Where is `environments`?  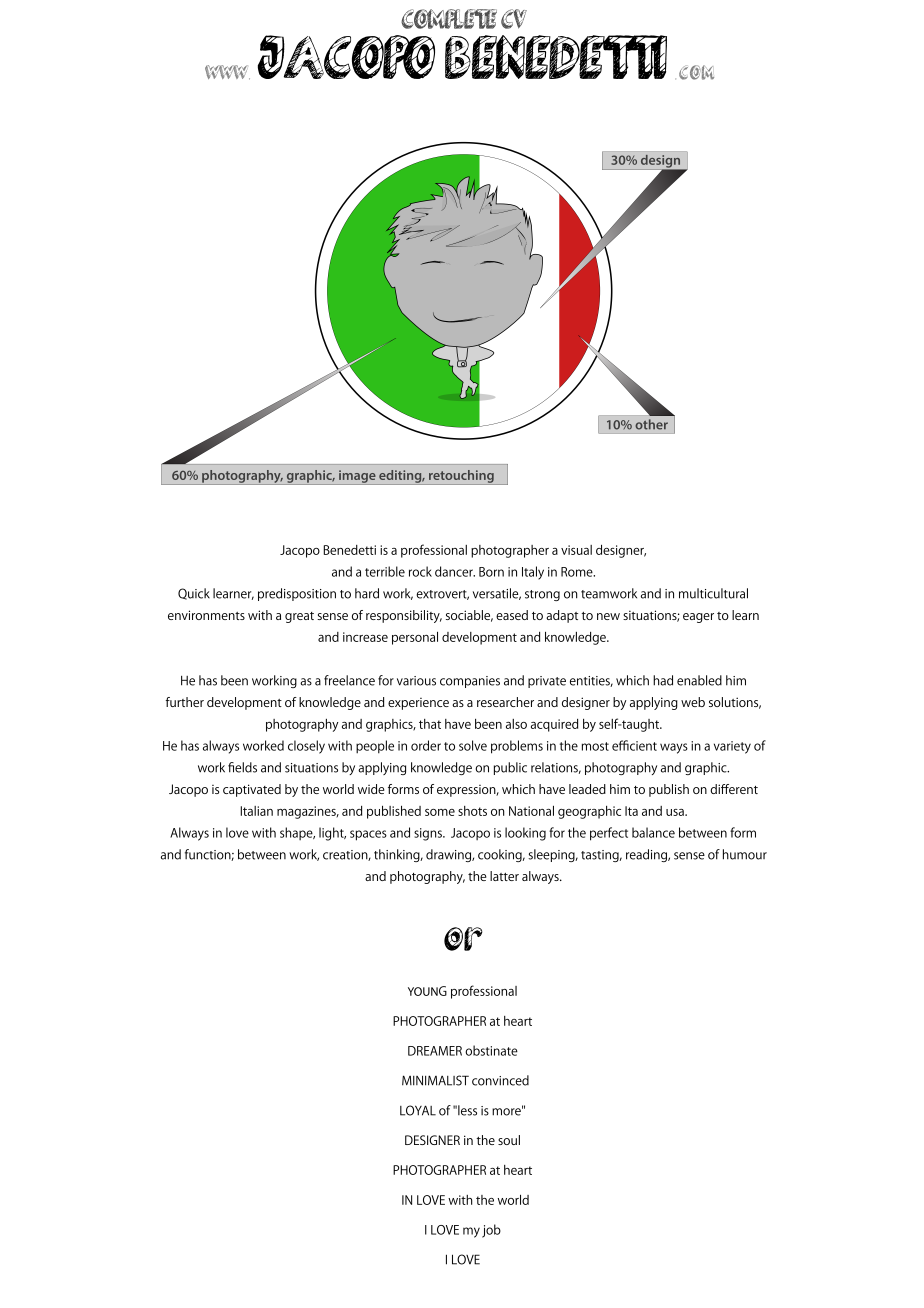
environments is located at coordinates (206, 615).
